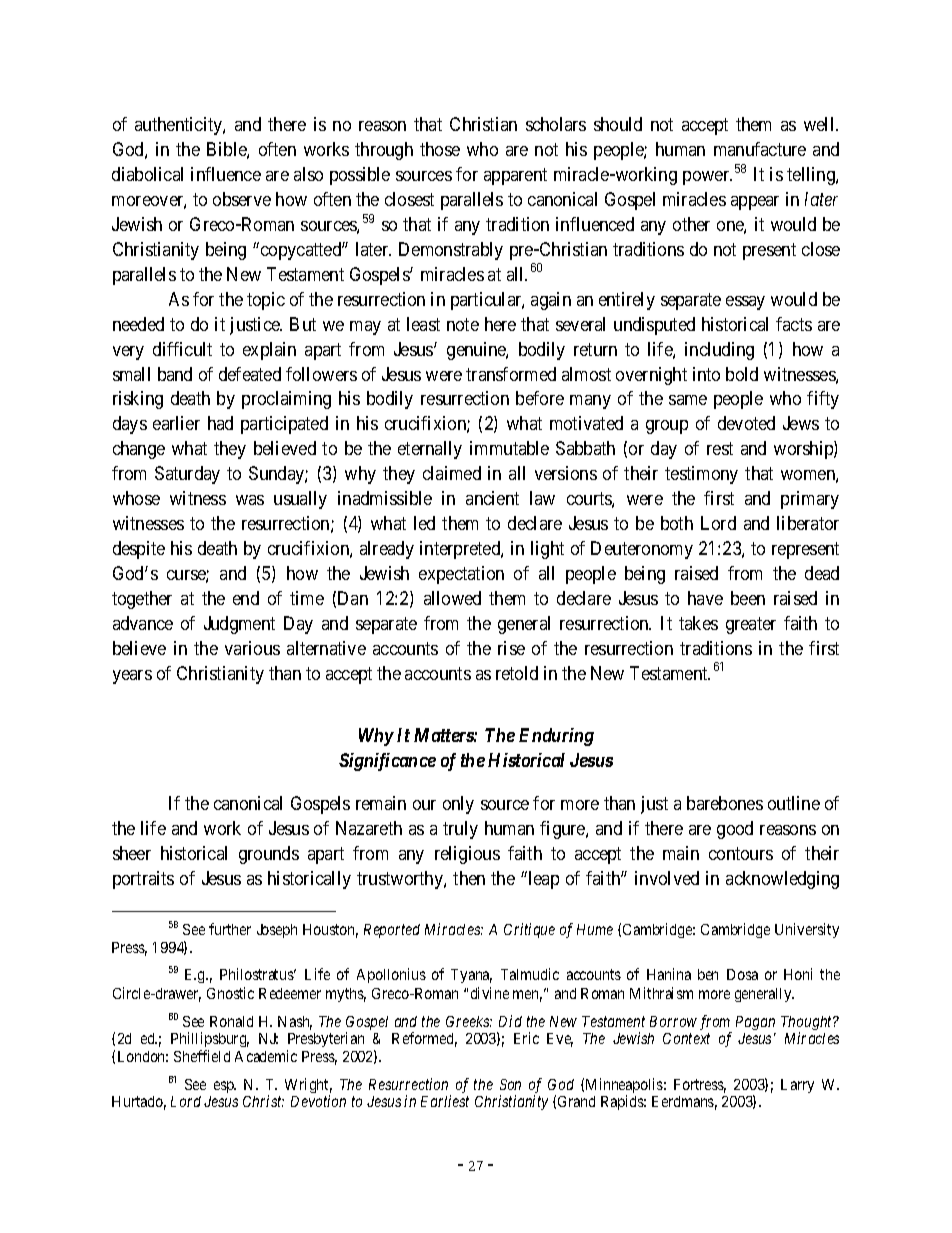 The height and width of the document is (1233, 952). What do you see at coordinates (797, 1086) in the document?
I see `Larry` at bounding box center [797, 1086].
